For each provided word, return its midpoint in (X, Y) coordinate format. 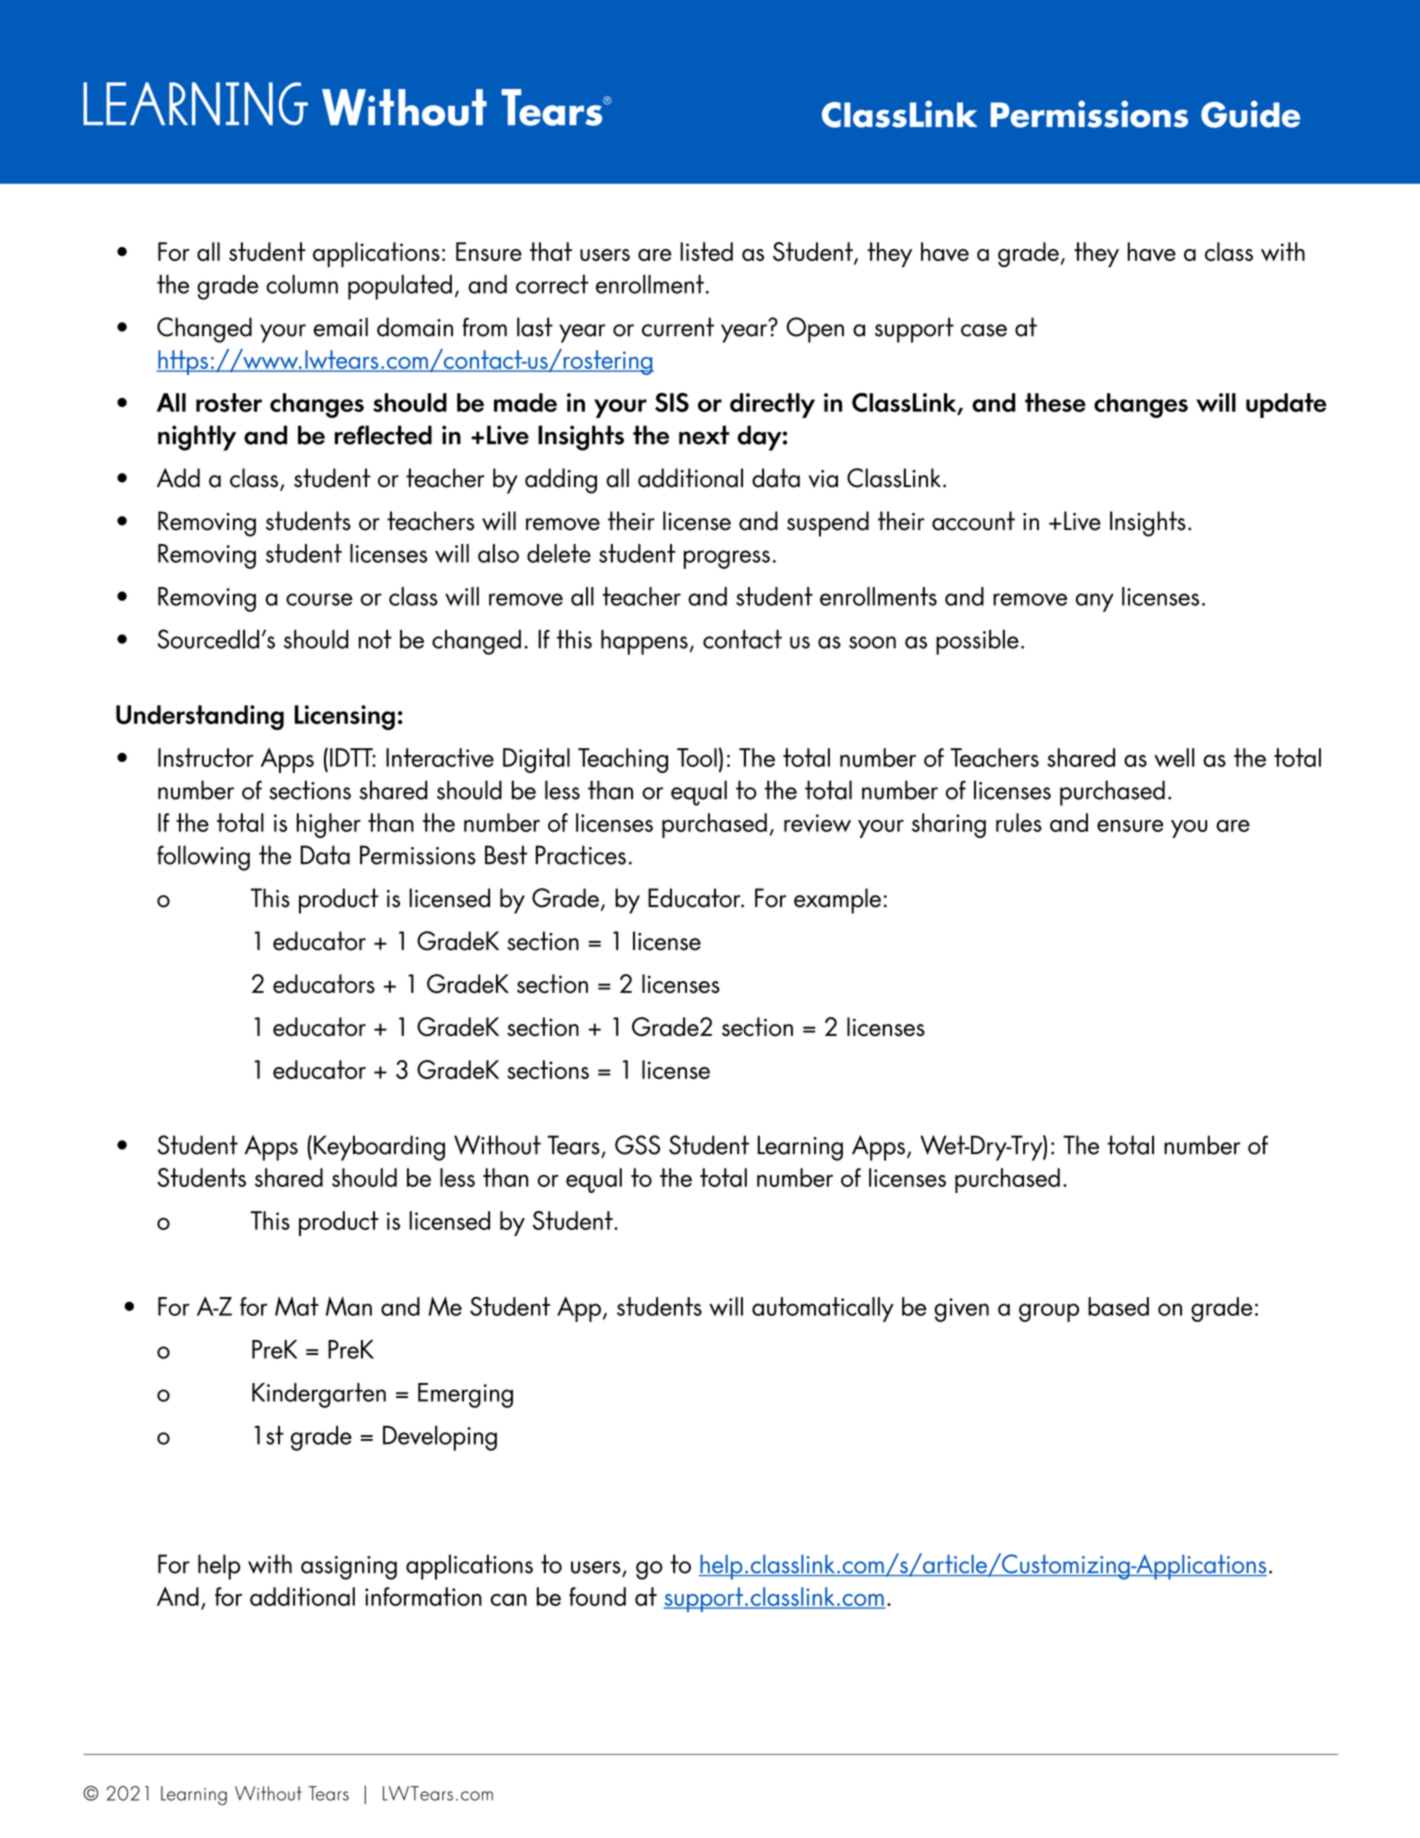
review (817, 823)
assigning (349, 1568)
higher (329, 825)
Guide (1250, 114)
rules (1019, 822)
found (597, 1596)
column (302, 284)
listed (706, 251)
